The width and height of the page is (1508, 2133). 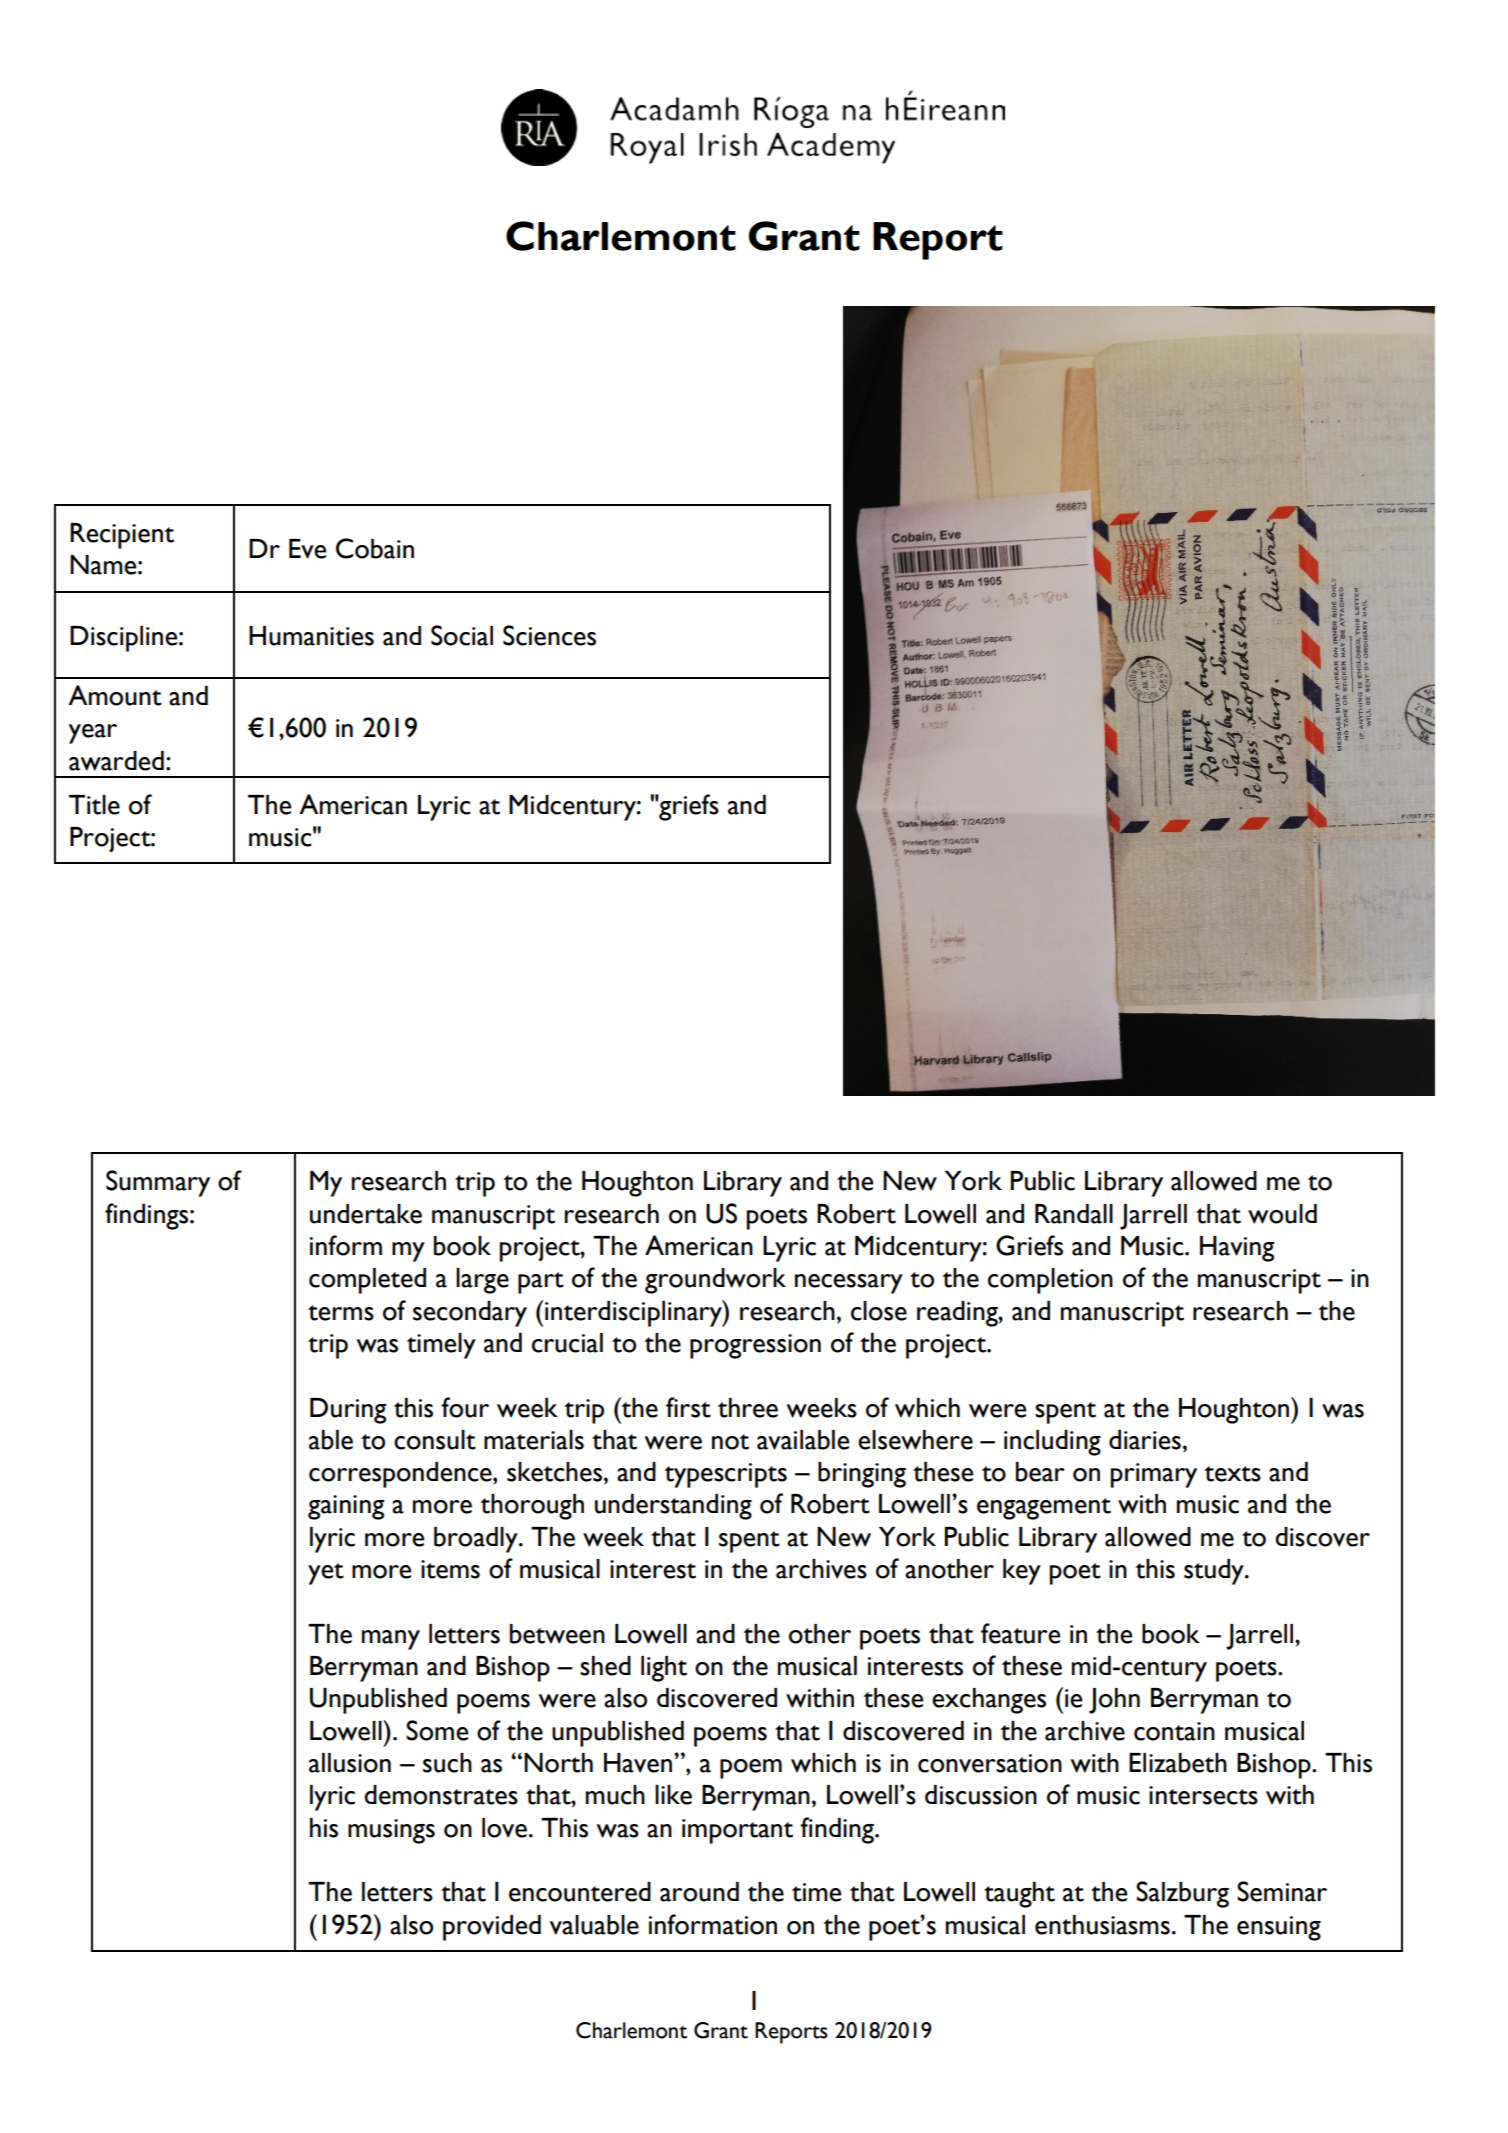 What do you see at coordinates (158, 1183) in the page?
I see `Summary` at bounding box center [158, 1183].
